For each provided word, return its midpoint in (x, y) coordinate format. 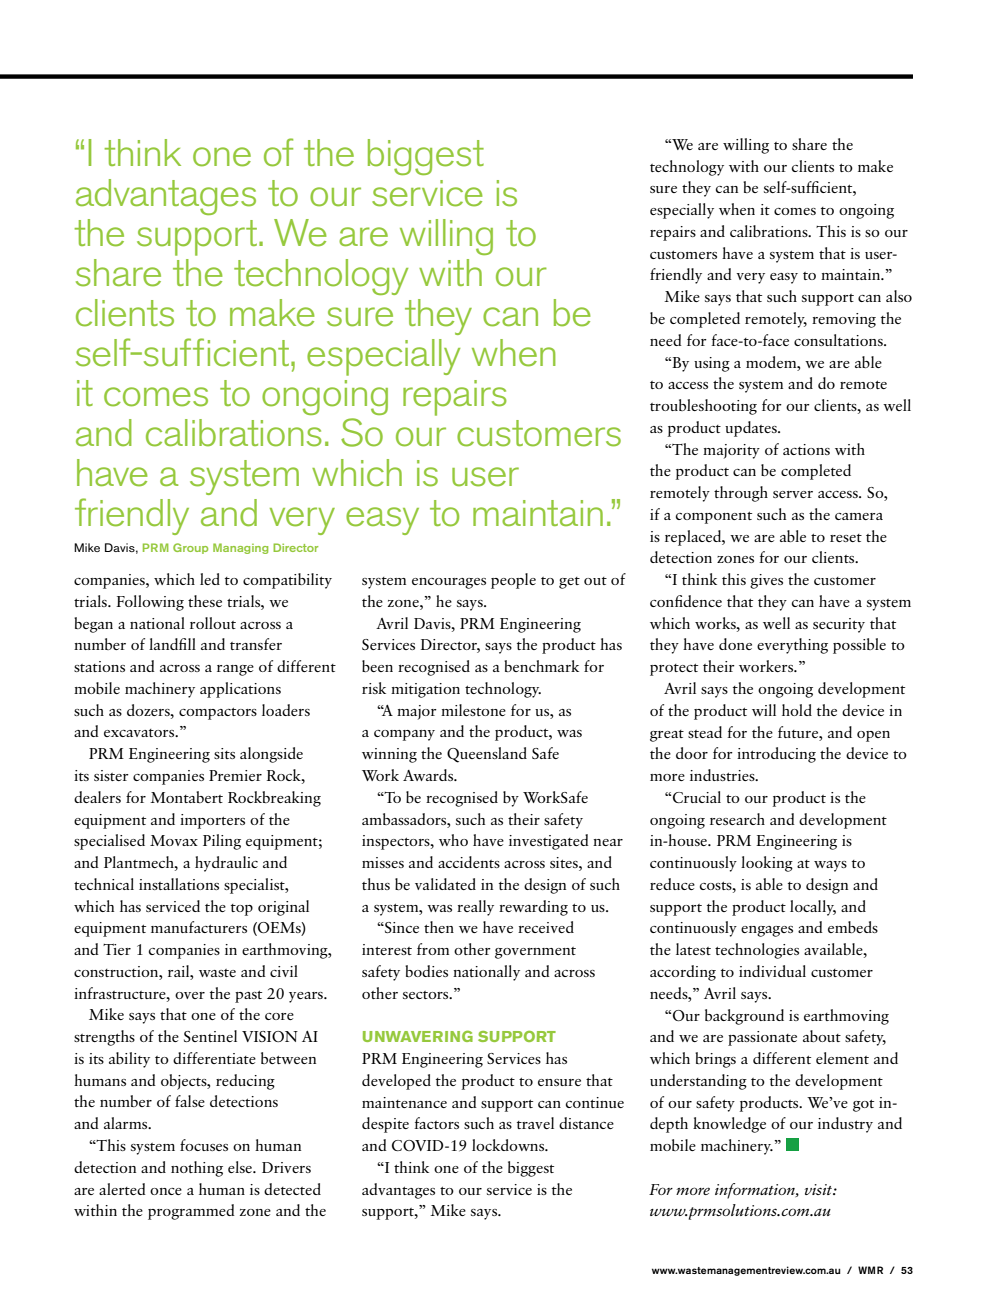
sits (224, 753)
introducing (776, 755)
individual (772, 971)
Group (190, 548)
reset (846, 538)
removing (844, 320)
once (166, 1191)
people (513, 581)
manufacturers (199, 927)
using (712, 364)
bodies (426, 971)
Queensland (487, 755)
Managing (240, 548)
